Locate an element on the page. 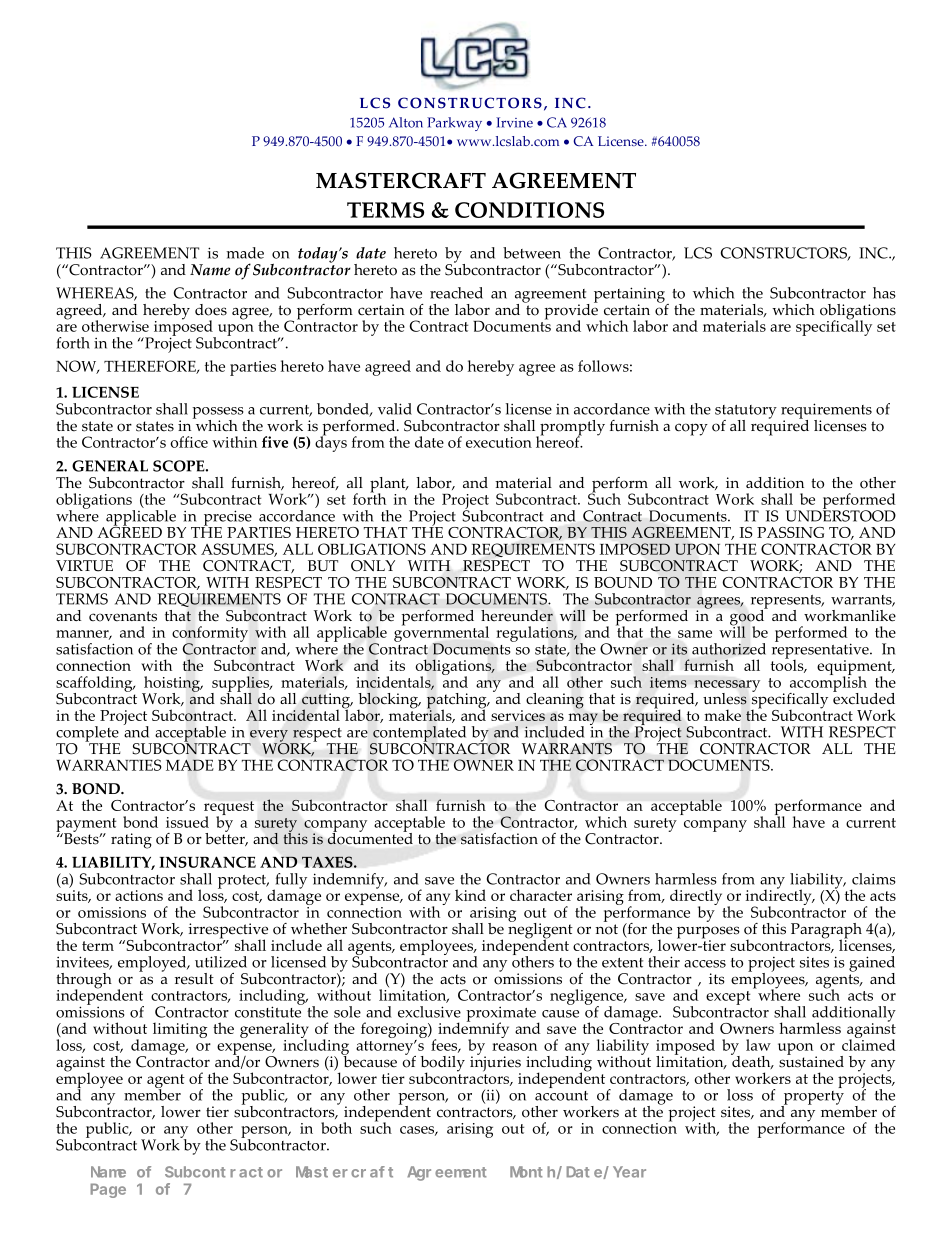  account is located at coordinates (561, 1096).
